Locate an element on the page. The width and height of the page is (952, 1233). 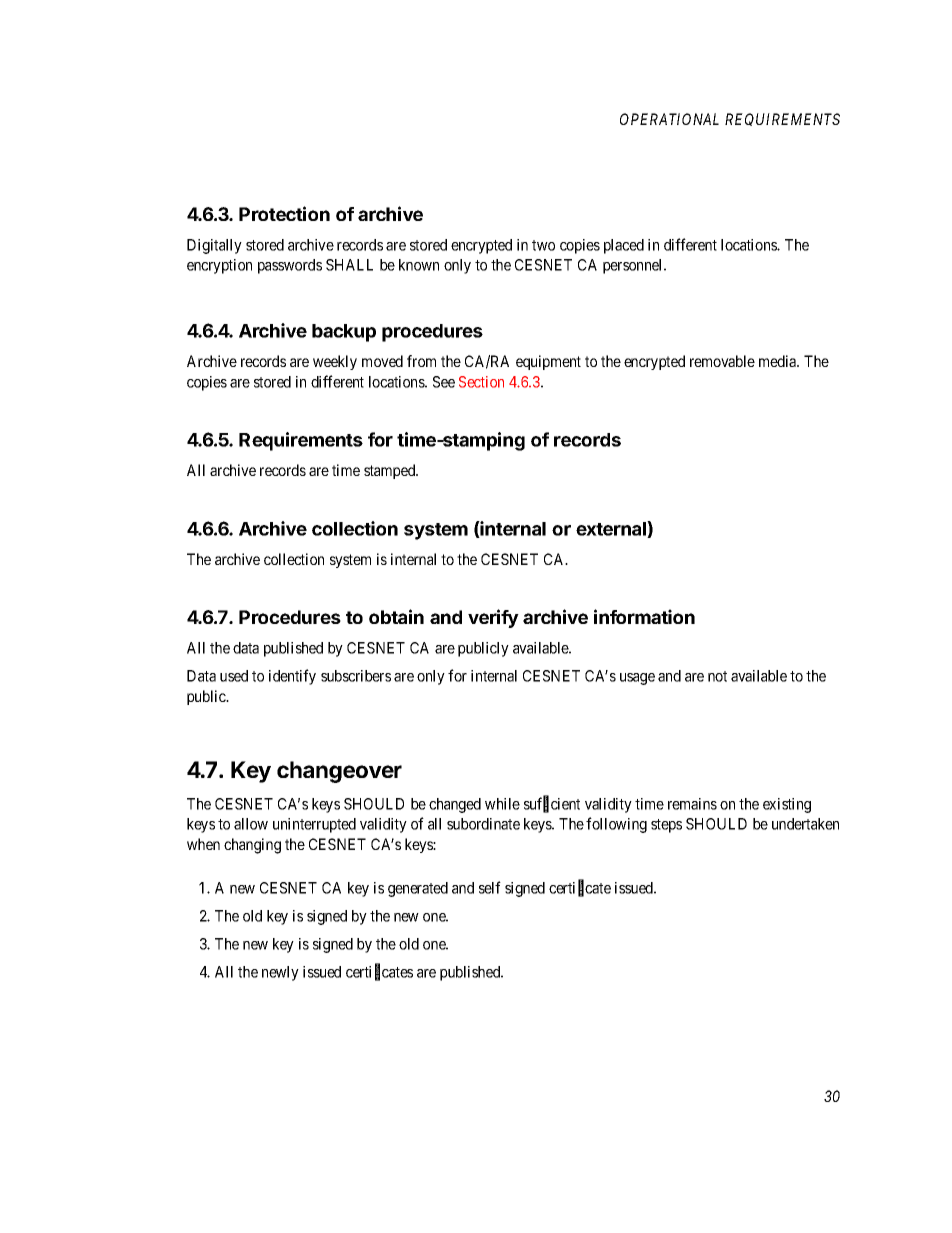
weekly is located at coordinates (335, 362).
